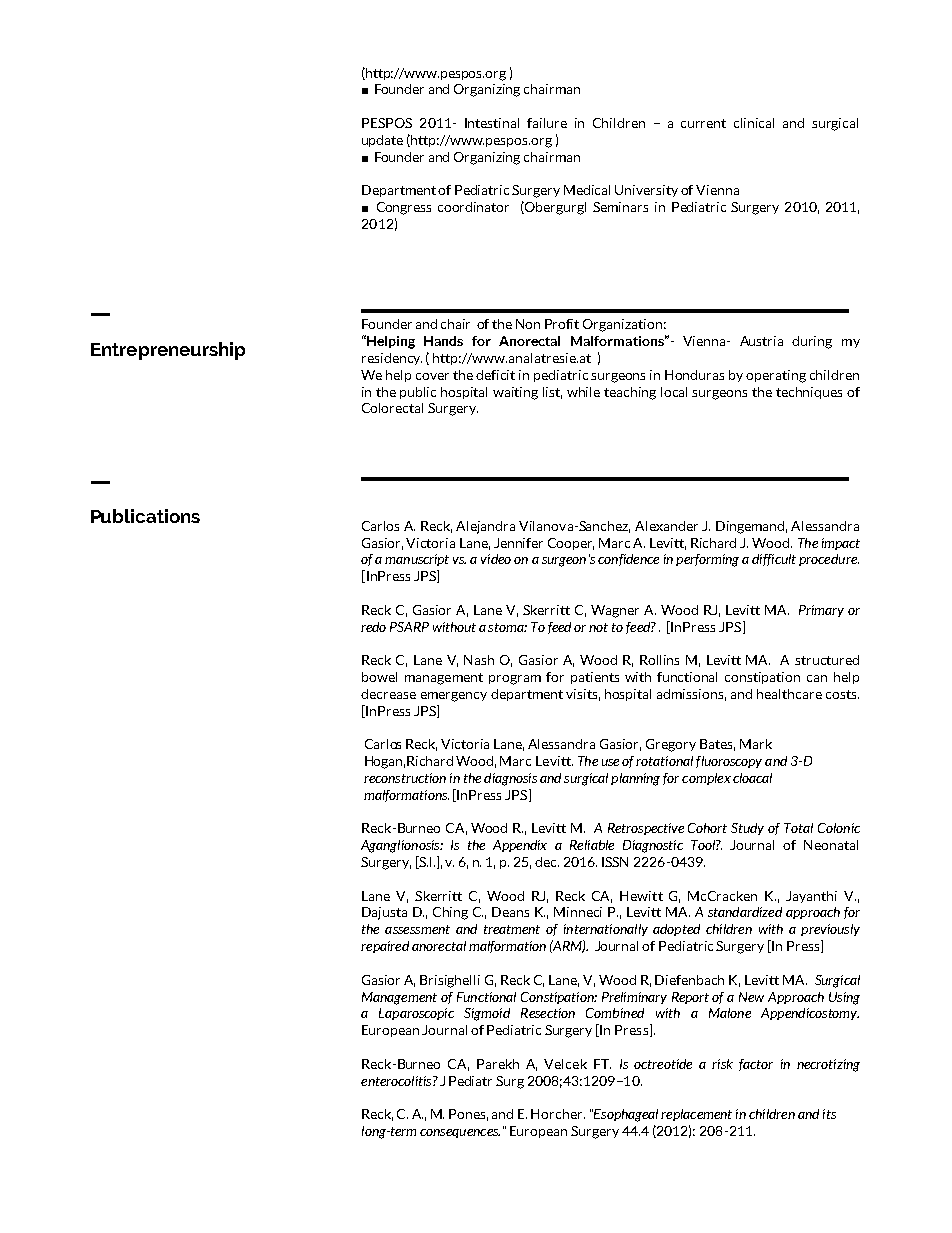  I want to click on update, so click(382, 141).
